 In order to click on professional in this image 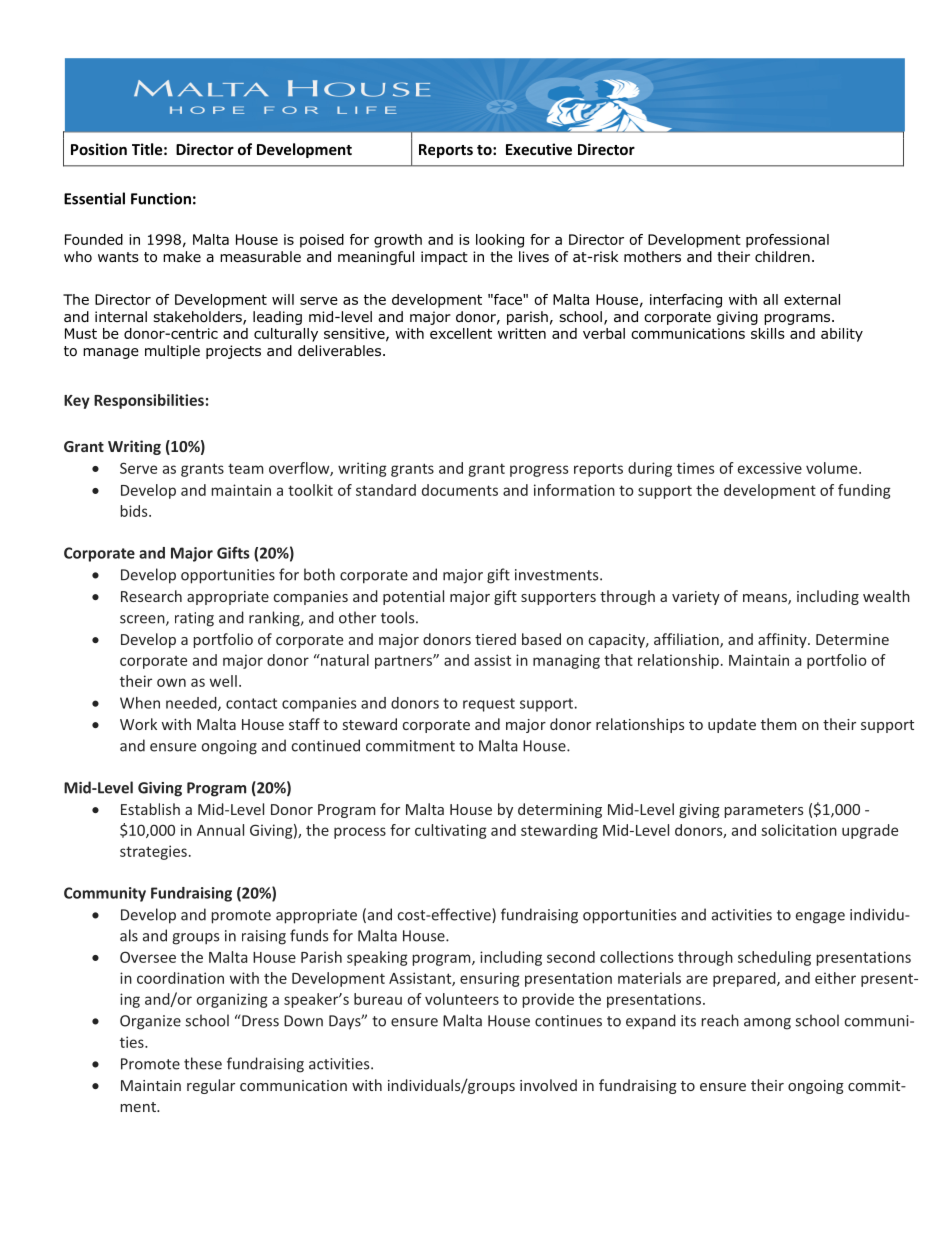, I will do `click(787, 241)`.
